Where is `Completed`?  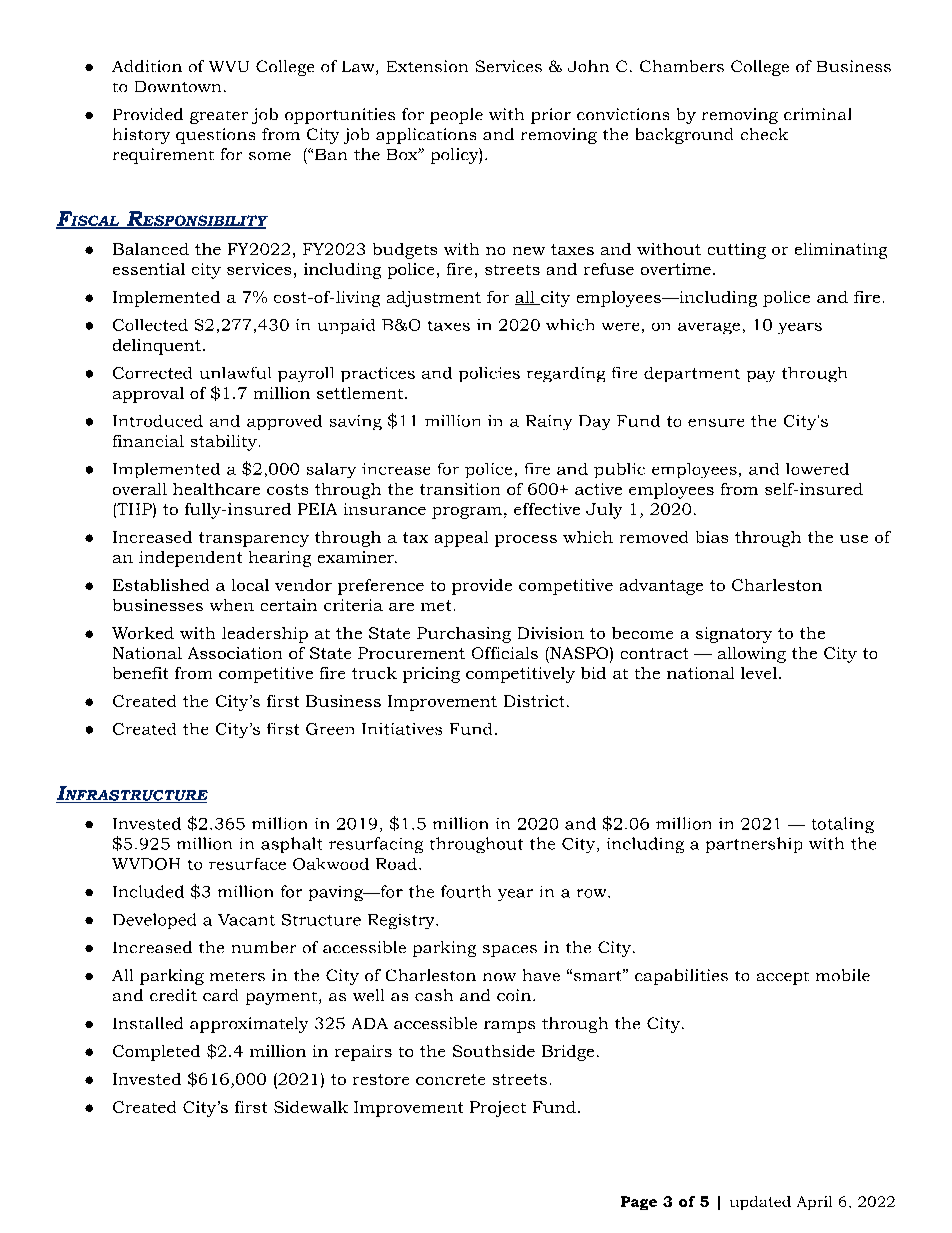
Completed is located at coordinates (156, 1053).
